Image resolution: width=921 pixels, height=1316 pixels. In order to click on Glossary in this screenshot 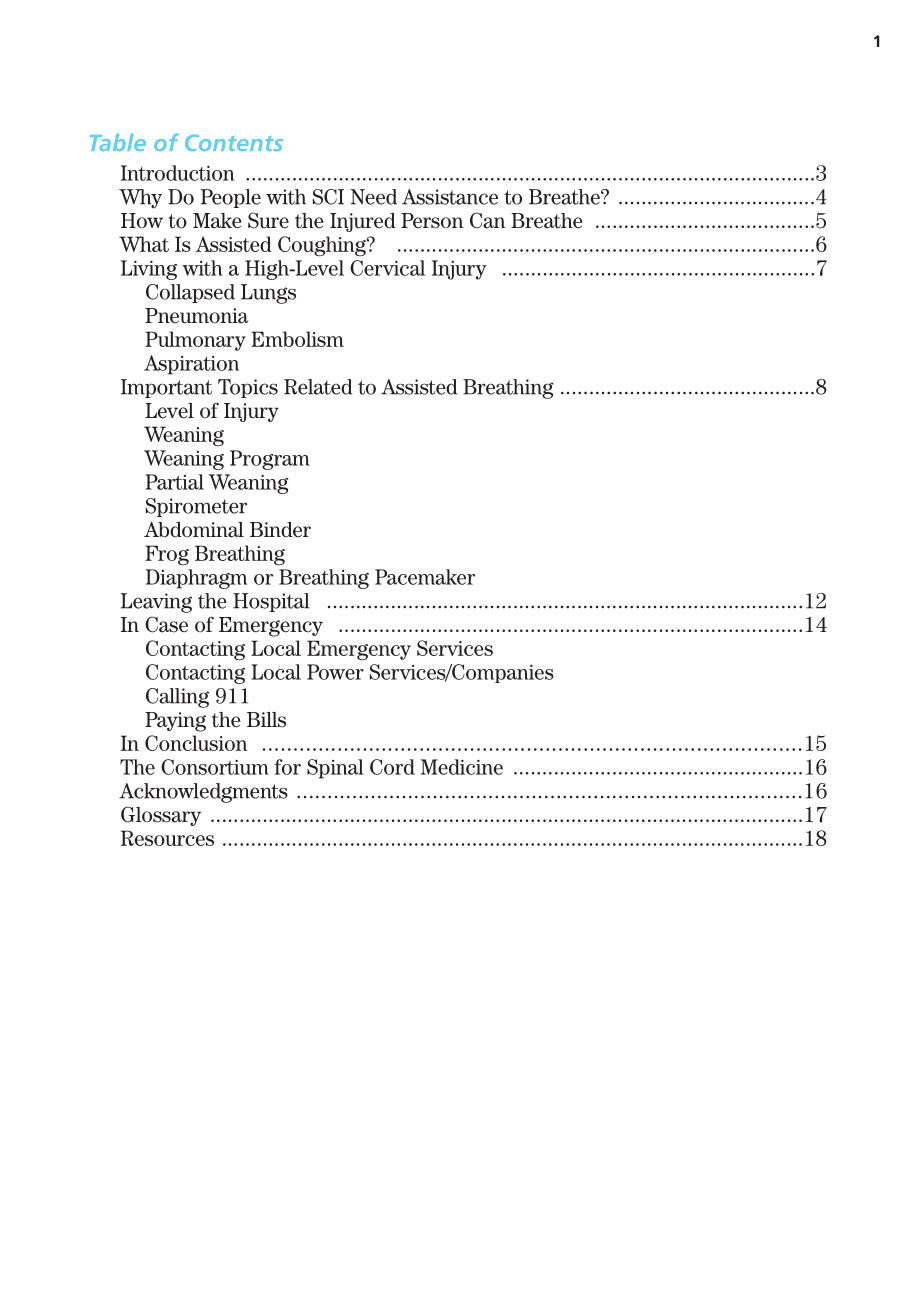, I will do `click(161, 816)`.
